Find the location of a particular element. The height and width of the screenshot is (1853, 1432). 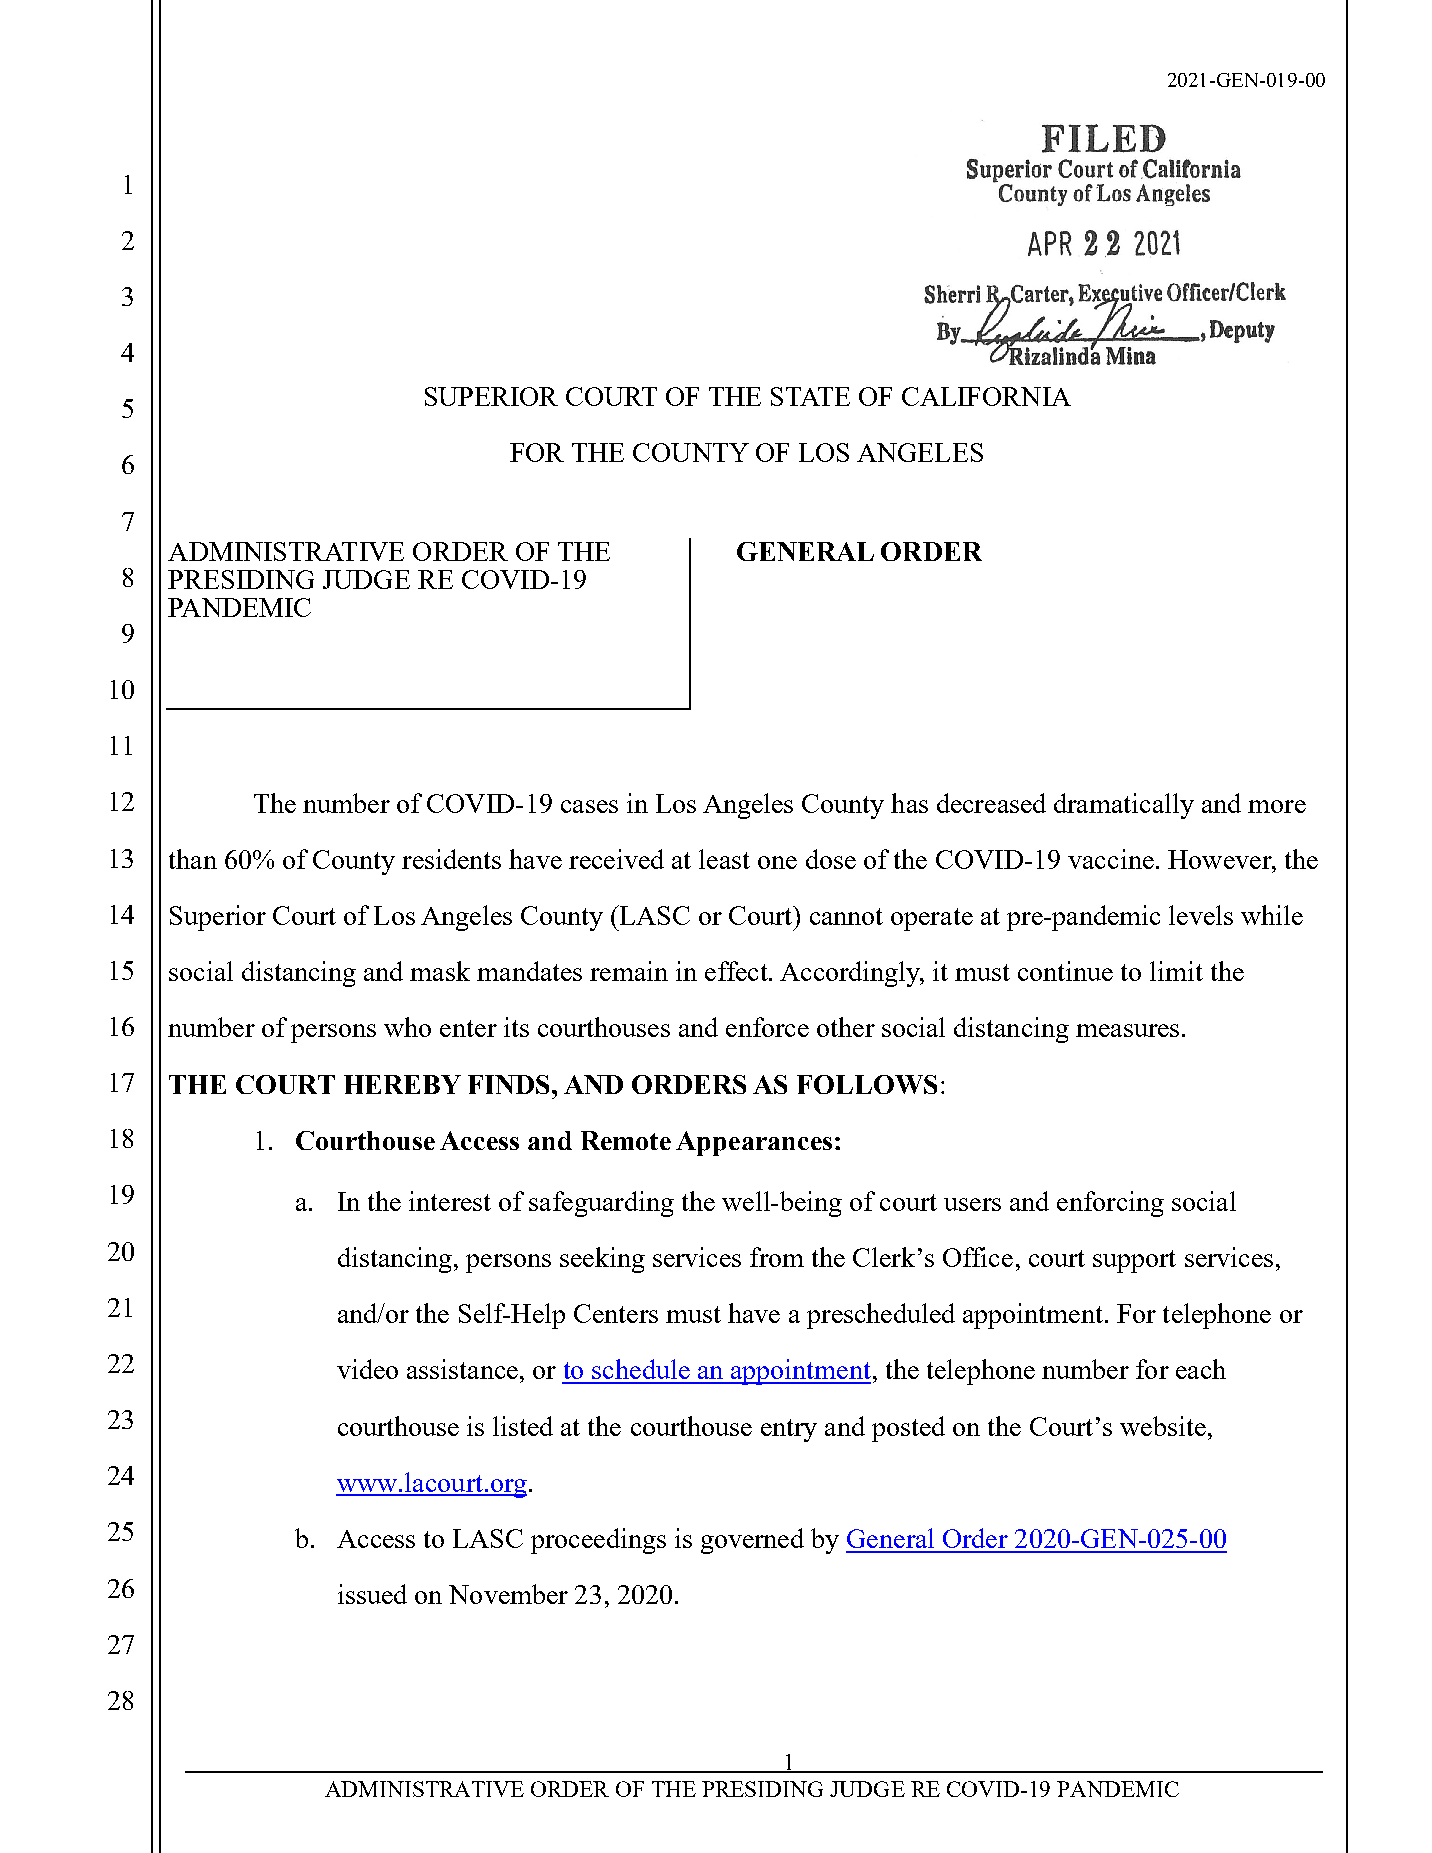

issued is located at coordinates (372, 1594).
